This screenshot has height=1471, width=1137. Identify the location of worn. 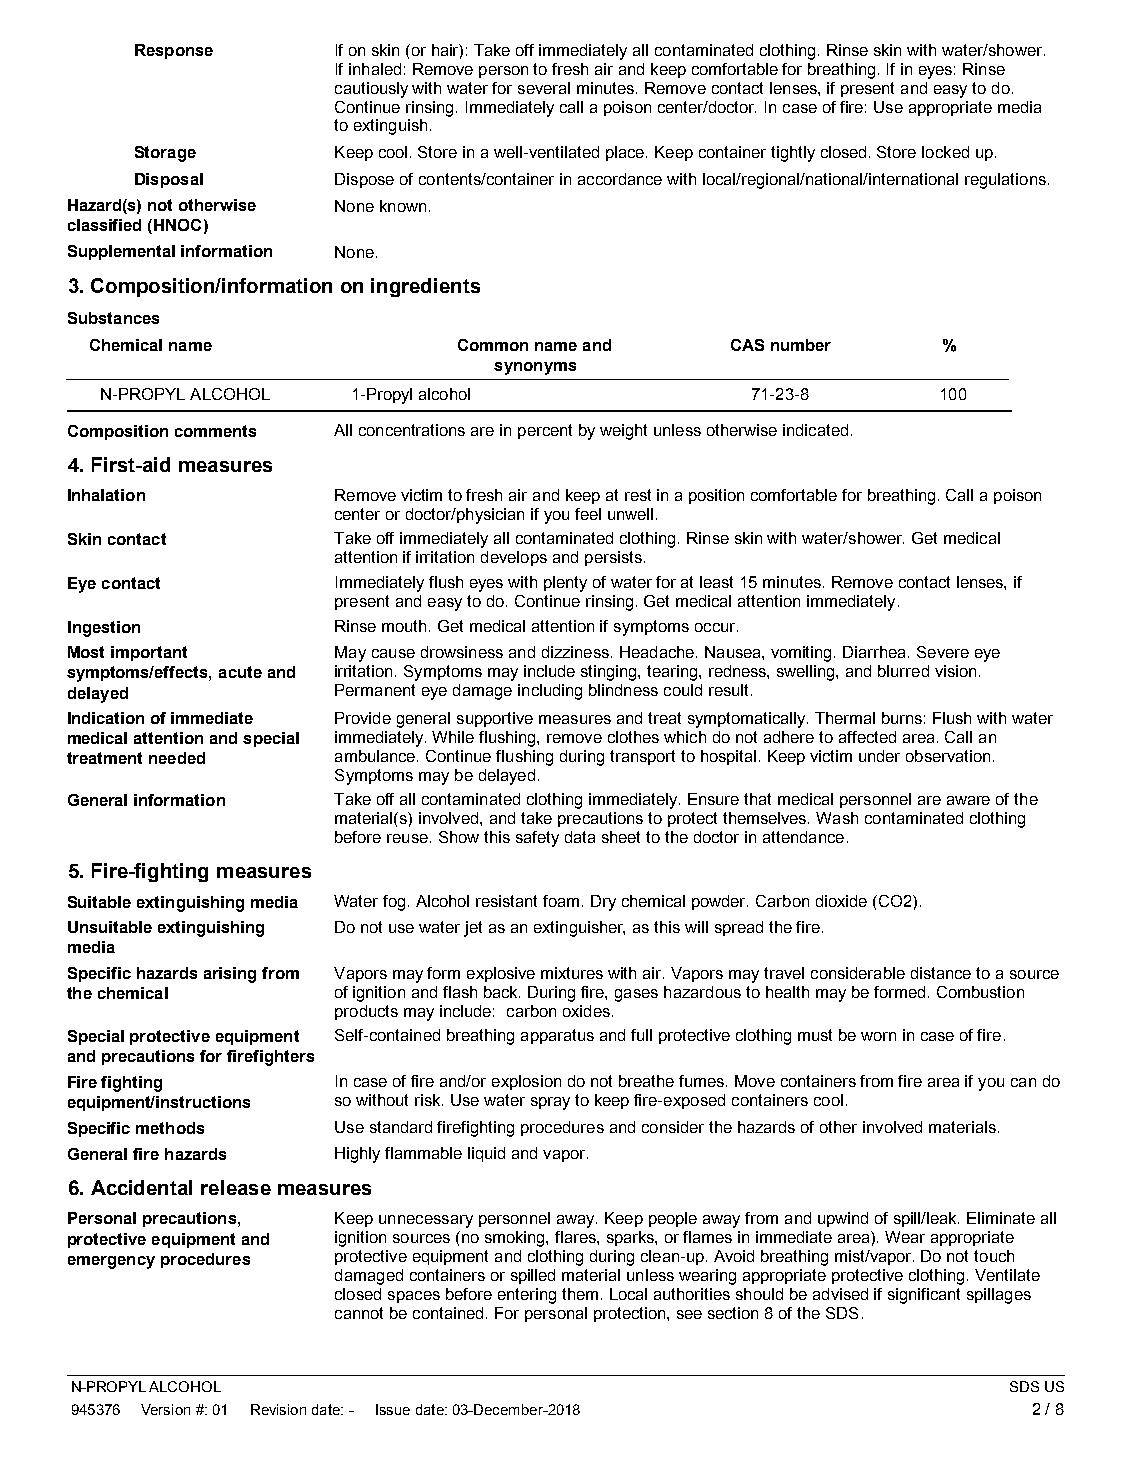
(878, 1036).
